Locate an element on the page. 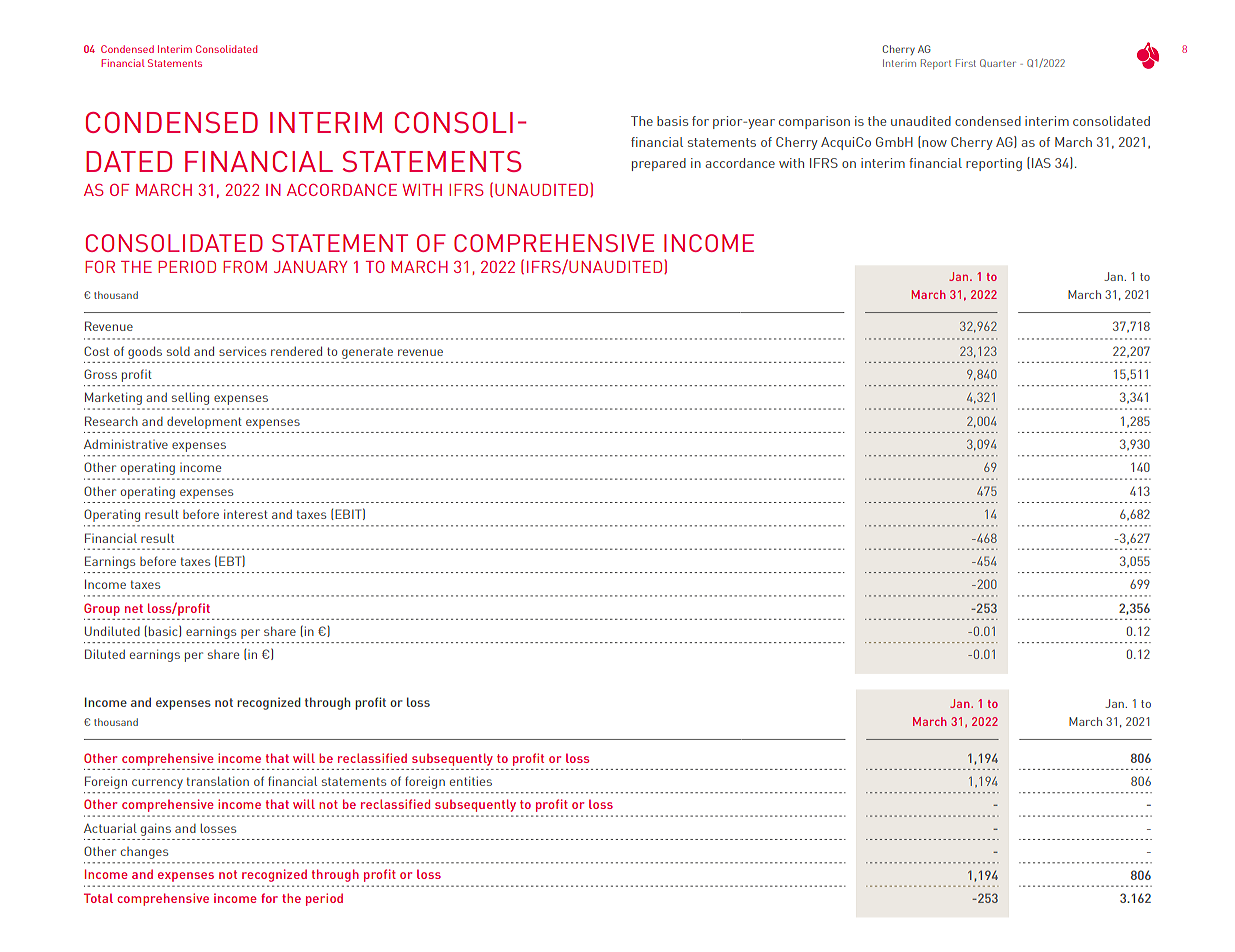 The image size is (1235, 952). FROM is located at coordinates (245, 267).
